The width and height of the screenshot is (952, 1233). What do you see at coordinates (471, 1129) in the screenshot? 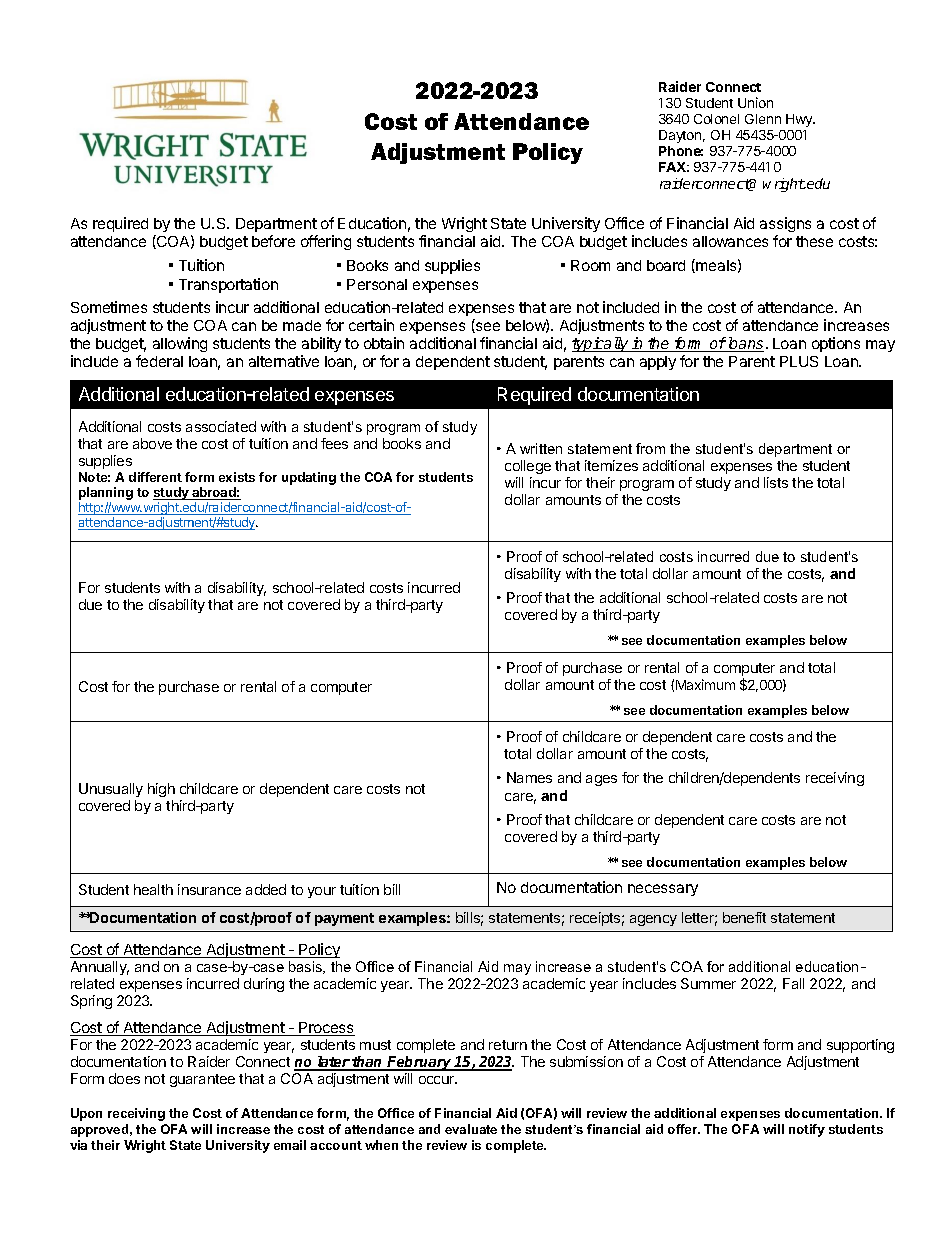
I see `evaluate` at bounding box center [471, 1129].
